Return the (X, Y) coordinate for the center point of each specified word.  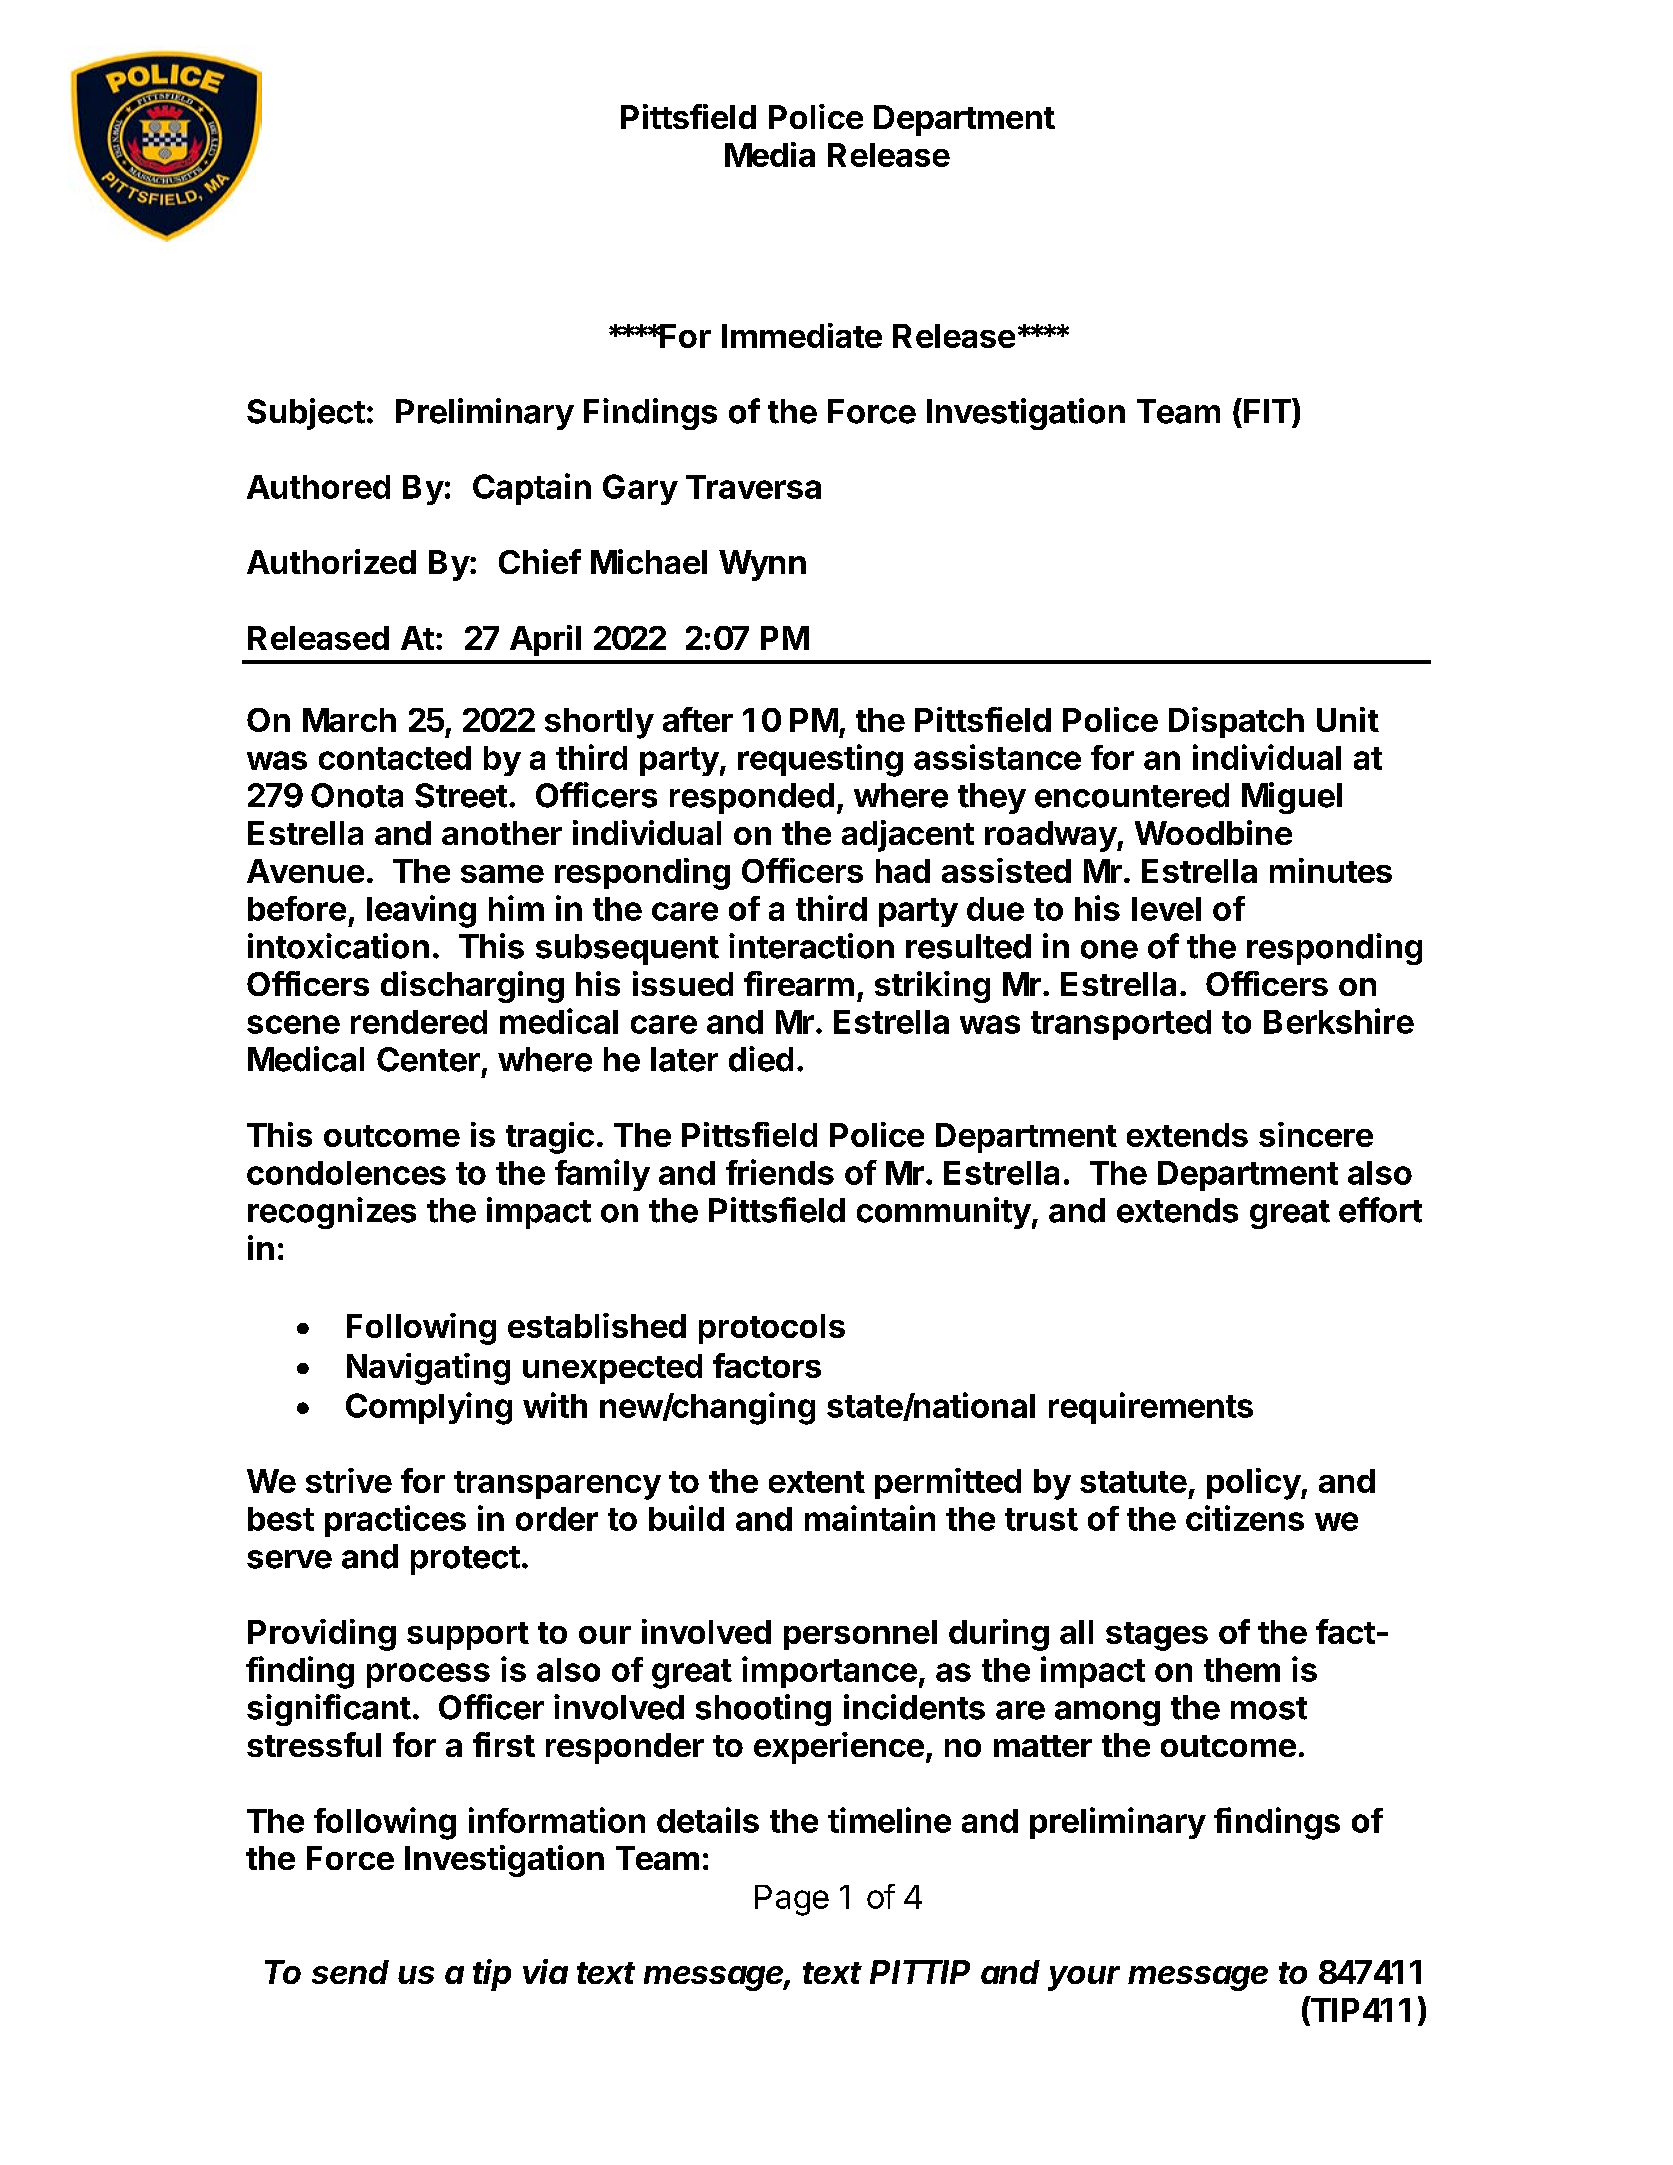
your (1084, 1978)
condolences (346, 1173)
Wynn (762, 565)
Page (792, 1900)
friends (780, 1172)
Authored (318, 487)
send (350, 1972)
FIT (1268, 410)
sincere (1316, 1134)
